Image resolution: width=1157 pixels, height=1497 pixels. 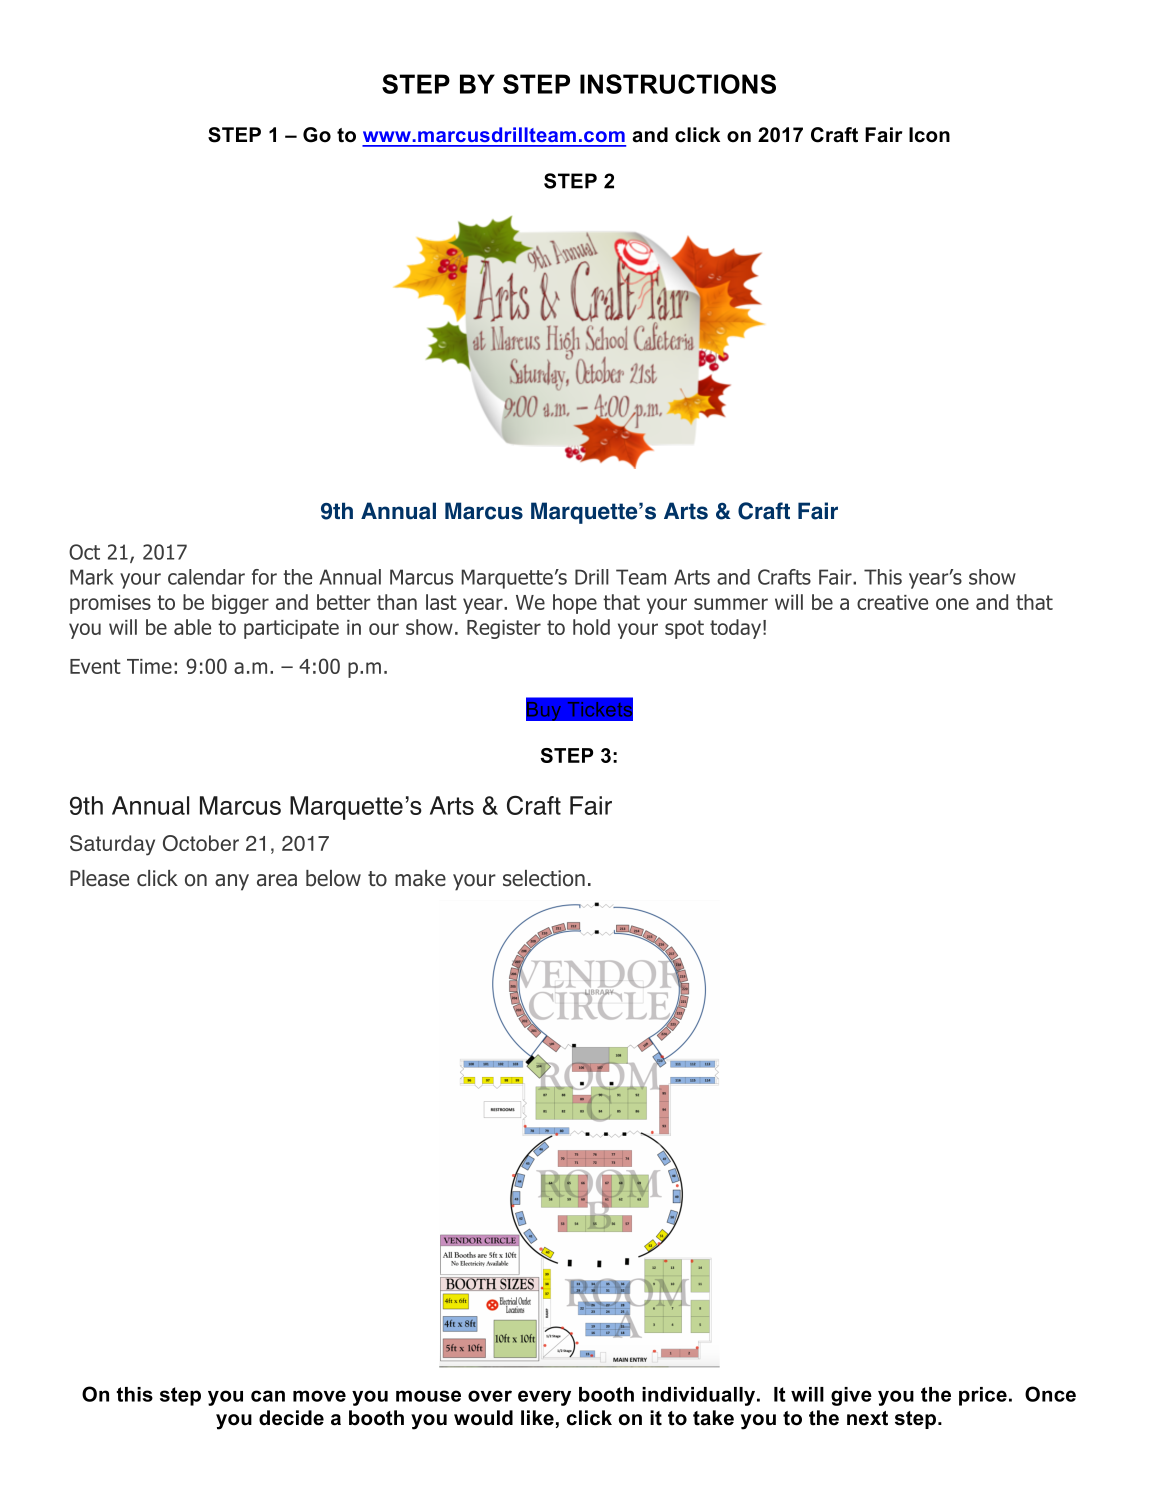 What do you see at coordinates (575, 604) in the document?
I see `hope` at bounding box center [575, 604].
